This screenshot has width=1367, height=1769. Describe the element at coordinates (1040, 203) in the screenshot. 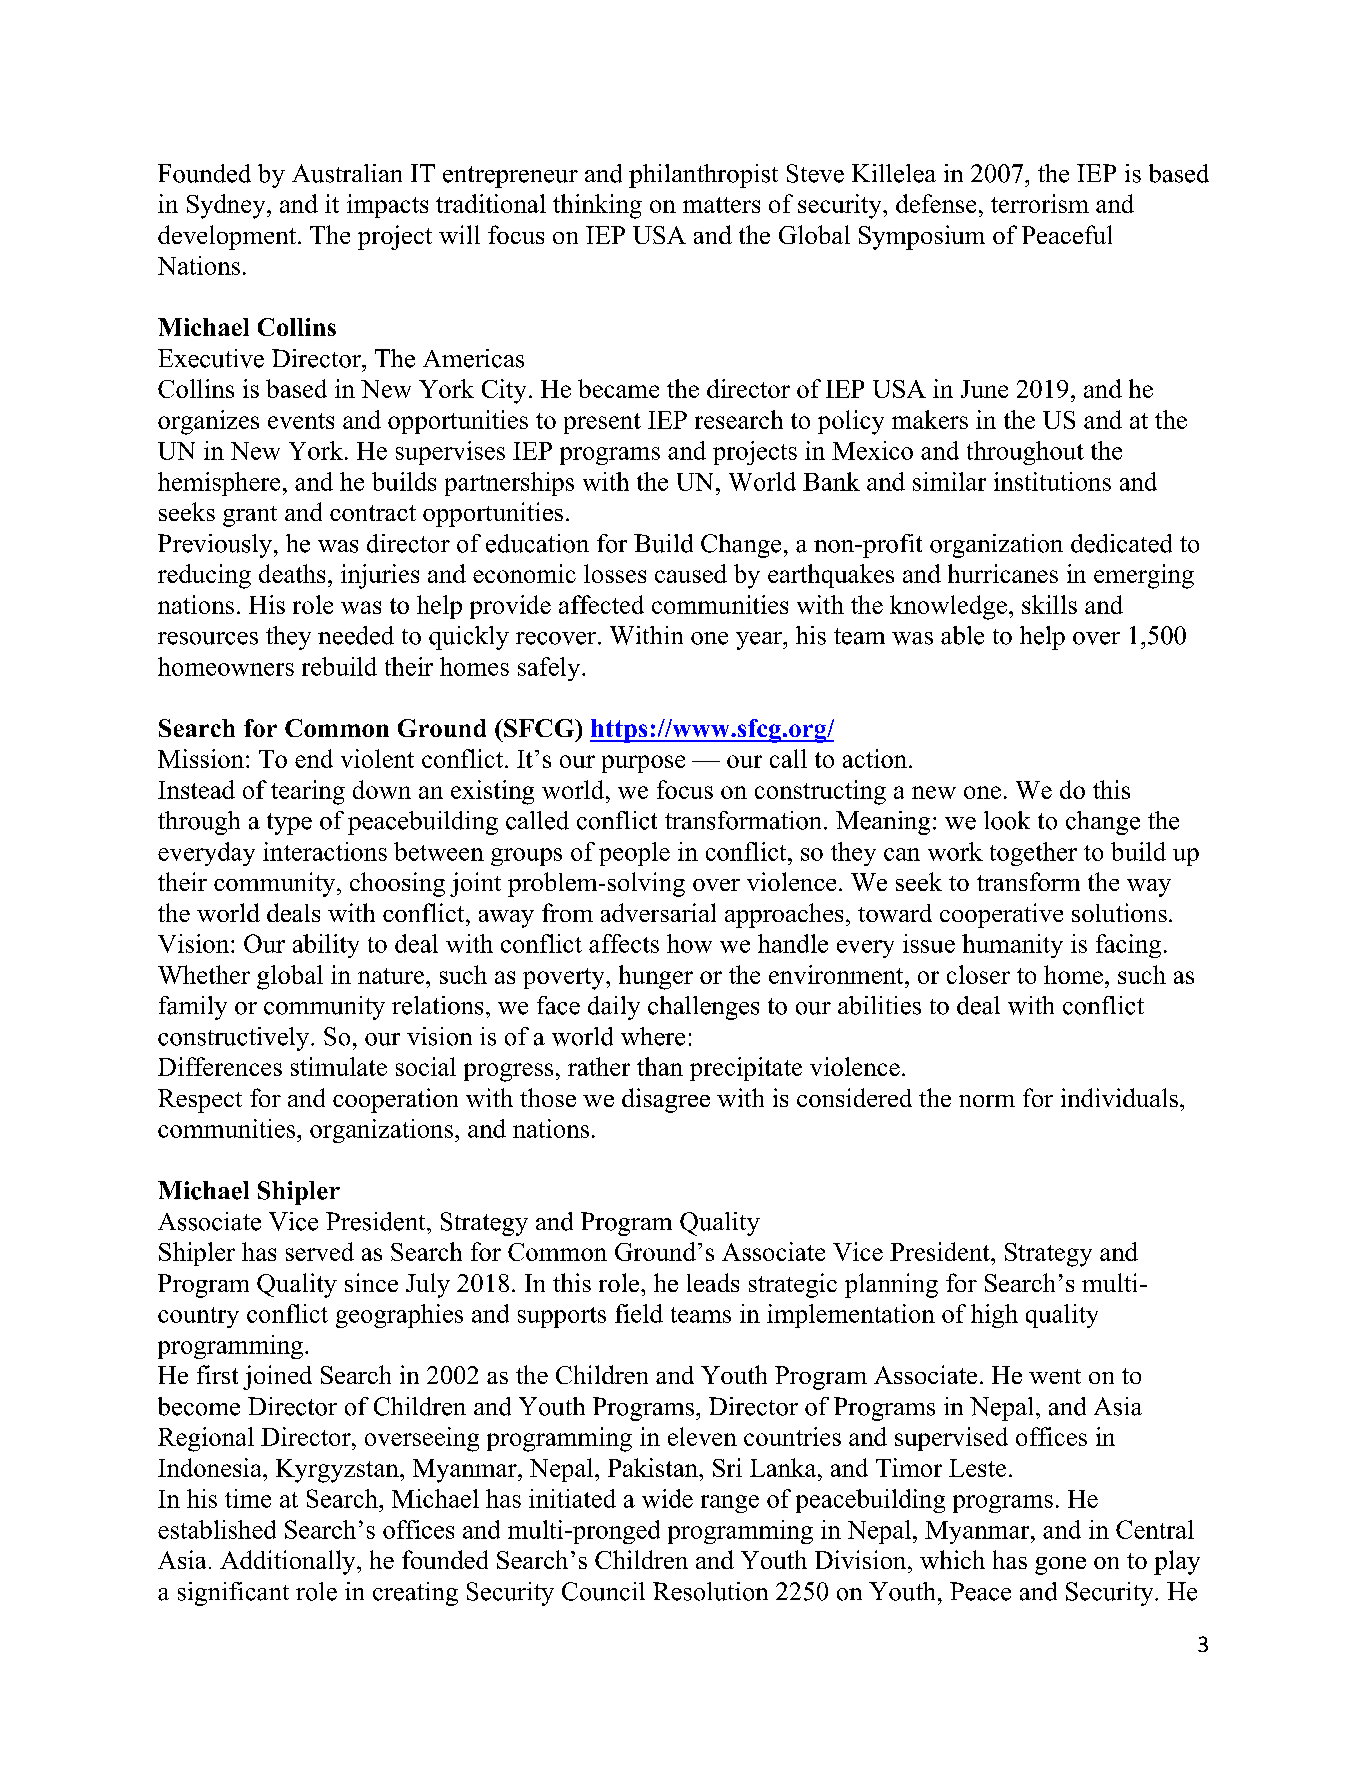

I see `terrorism` at that location.
